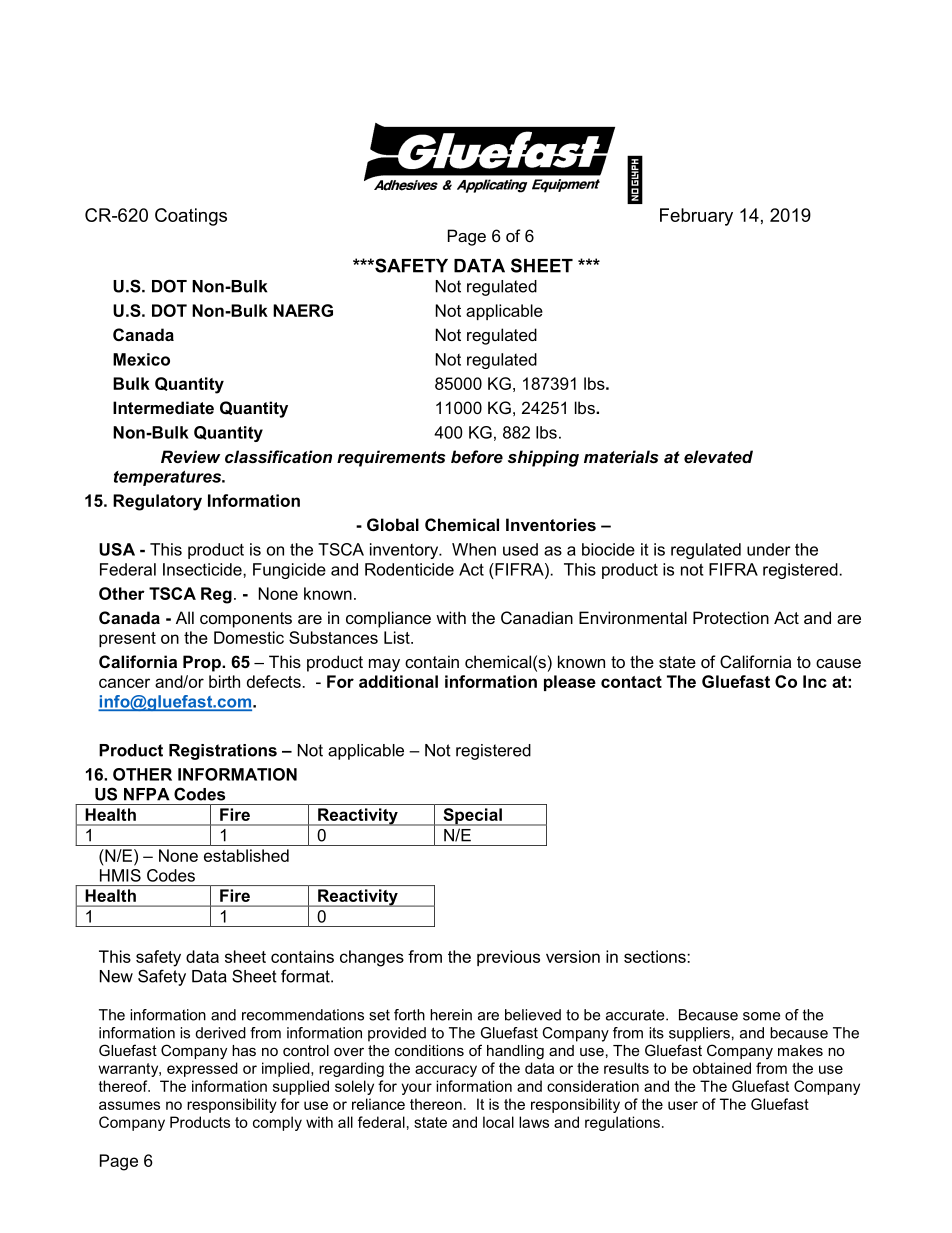 Image resolution: width=952 pixels, height=1233 pixels. I want to click on thereon, so click(436, 1104).
